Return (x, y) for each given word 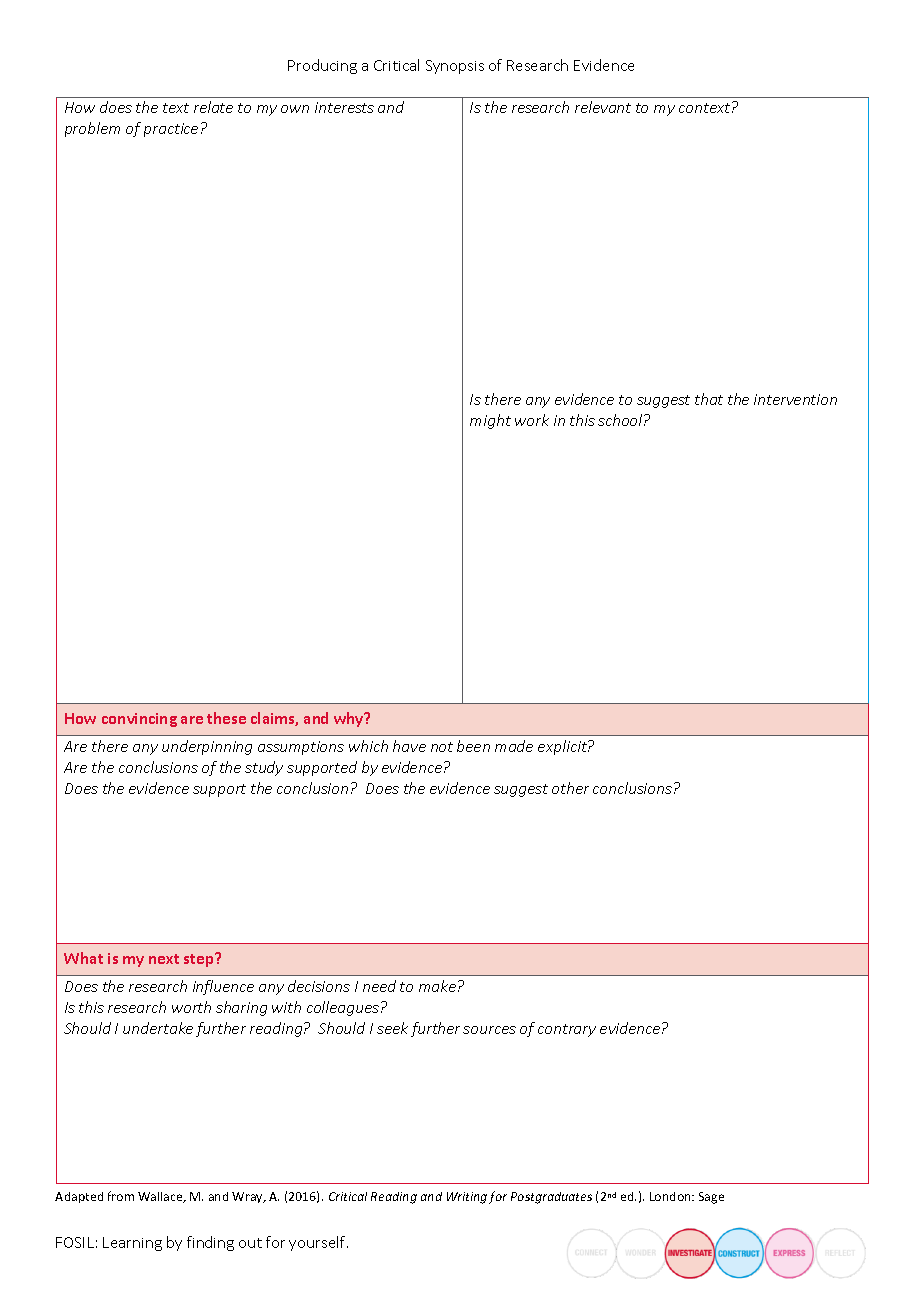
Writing (467, 1198)
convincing (139, 720)
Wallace (161, 1197)
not (442, 747)
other (570, 788)
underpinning (207, 747)
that (709, 399)
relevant (603, 107)
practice (171, 130)
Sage (711, 1198)
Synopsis (455, 67)
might (490, 421)
